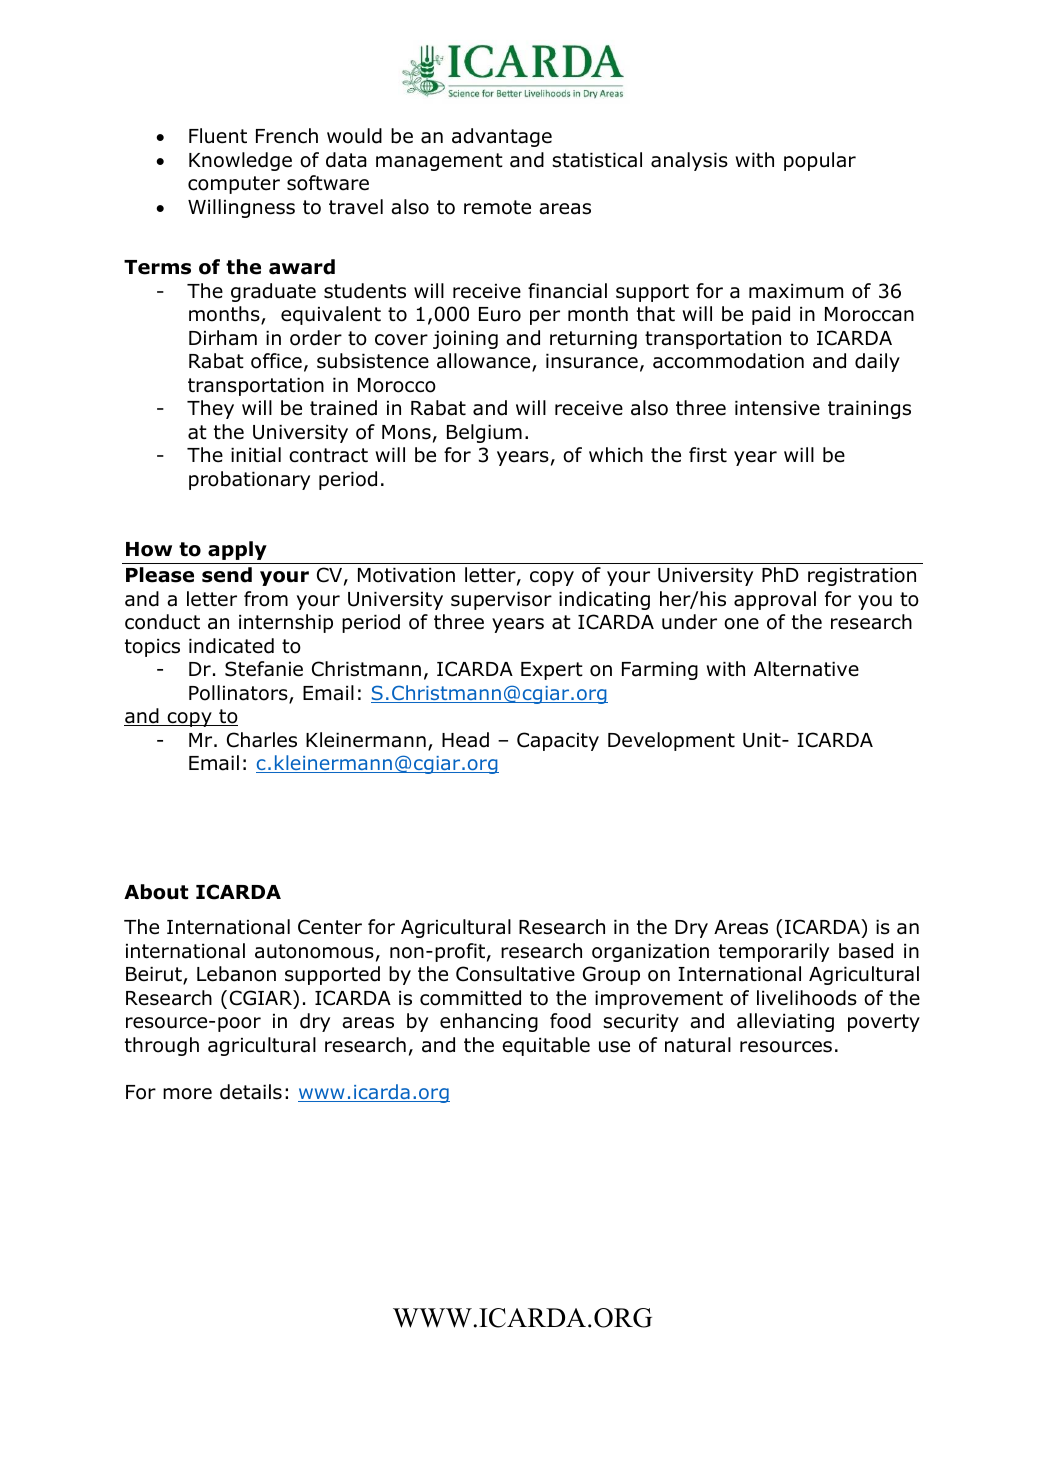 This page has width=1045, height=1478. What do you see at coordinates (546, 1046) in the page?
I see `equitable` at bounding box center [546, 1046].
